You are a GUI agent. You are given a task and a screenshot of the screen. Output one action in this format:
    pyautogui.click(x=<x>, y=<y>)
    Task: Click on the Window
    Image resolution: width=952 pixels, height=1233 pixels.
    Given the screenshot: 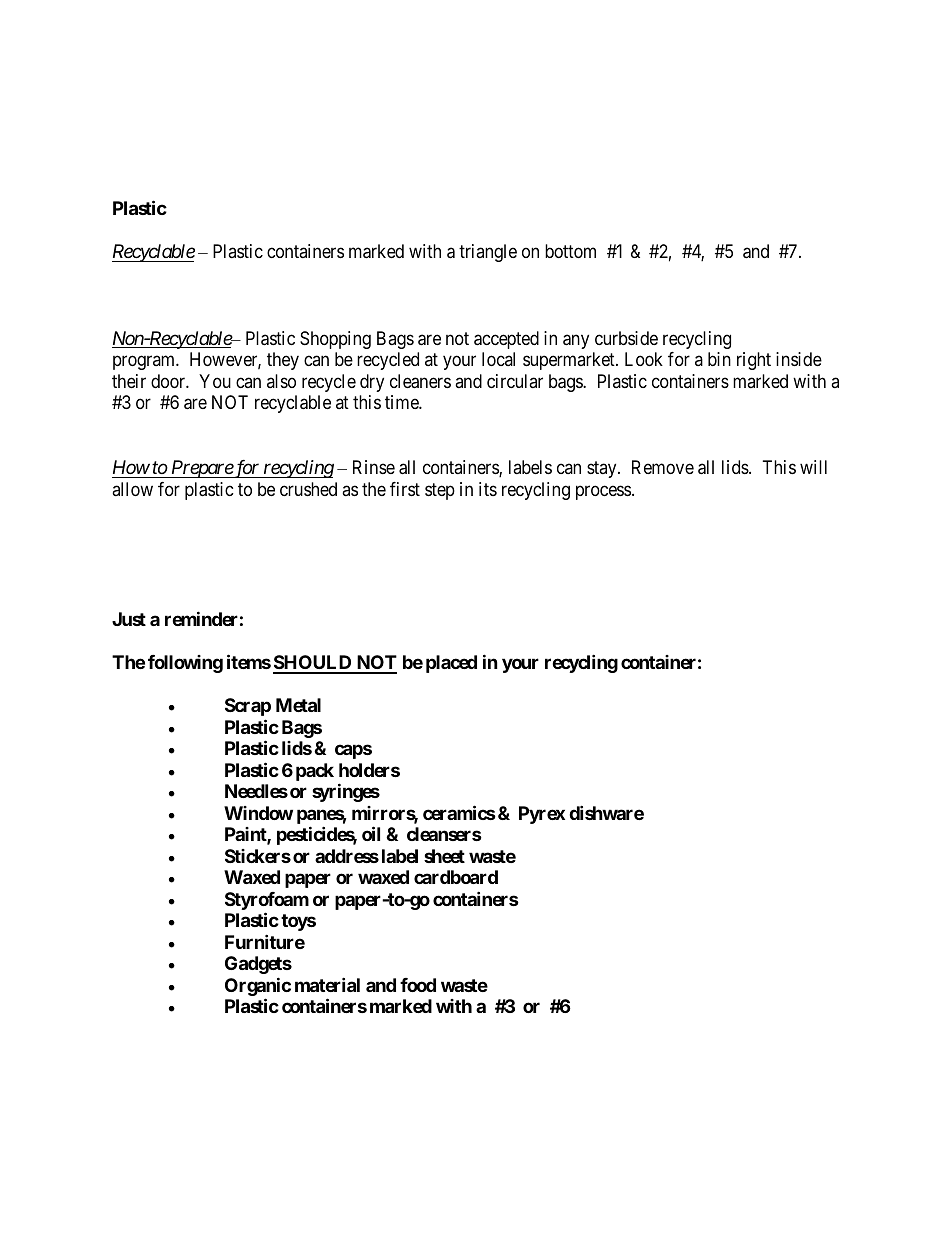 What is the action you would take?
    pyautogui.click(x=258, y=813)
